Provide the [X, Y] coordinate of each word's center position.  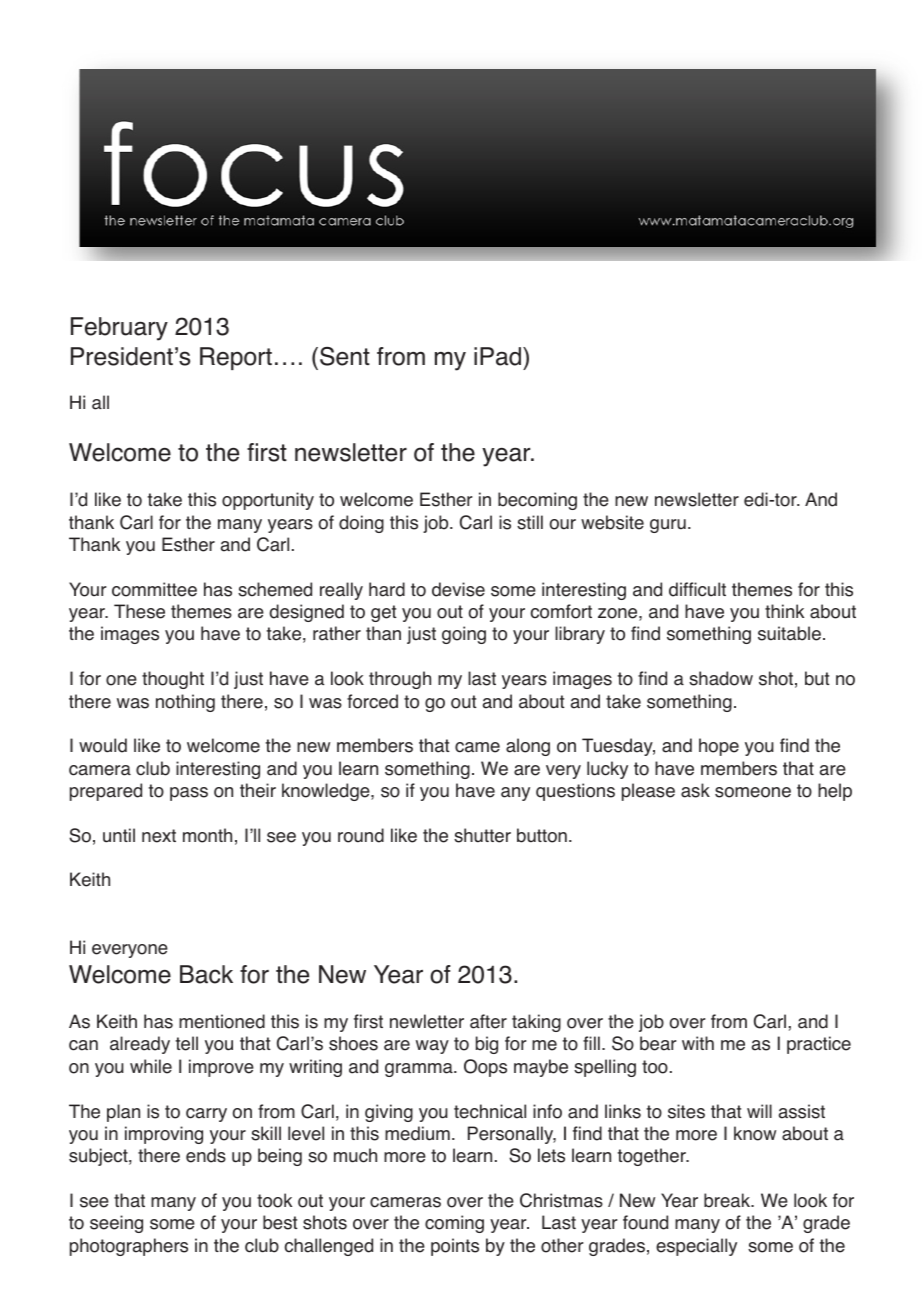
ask [695, 790]
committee [154, 589]
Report [236, 358]
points [455, 1247]
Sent [345, 356]
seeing [116, 1224]
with [698, 1043]
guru [668, 526]
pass [189, 794]
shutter [482, 835]
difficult [697, 589]
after [488, 1021]
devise [458, 589]
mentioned [222, 1021]
